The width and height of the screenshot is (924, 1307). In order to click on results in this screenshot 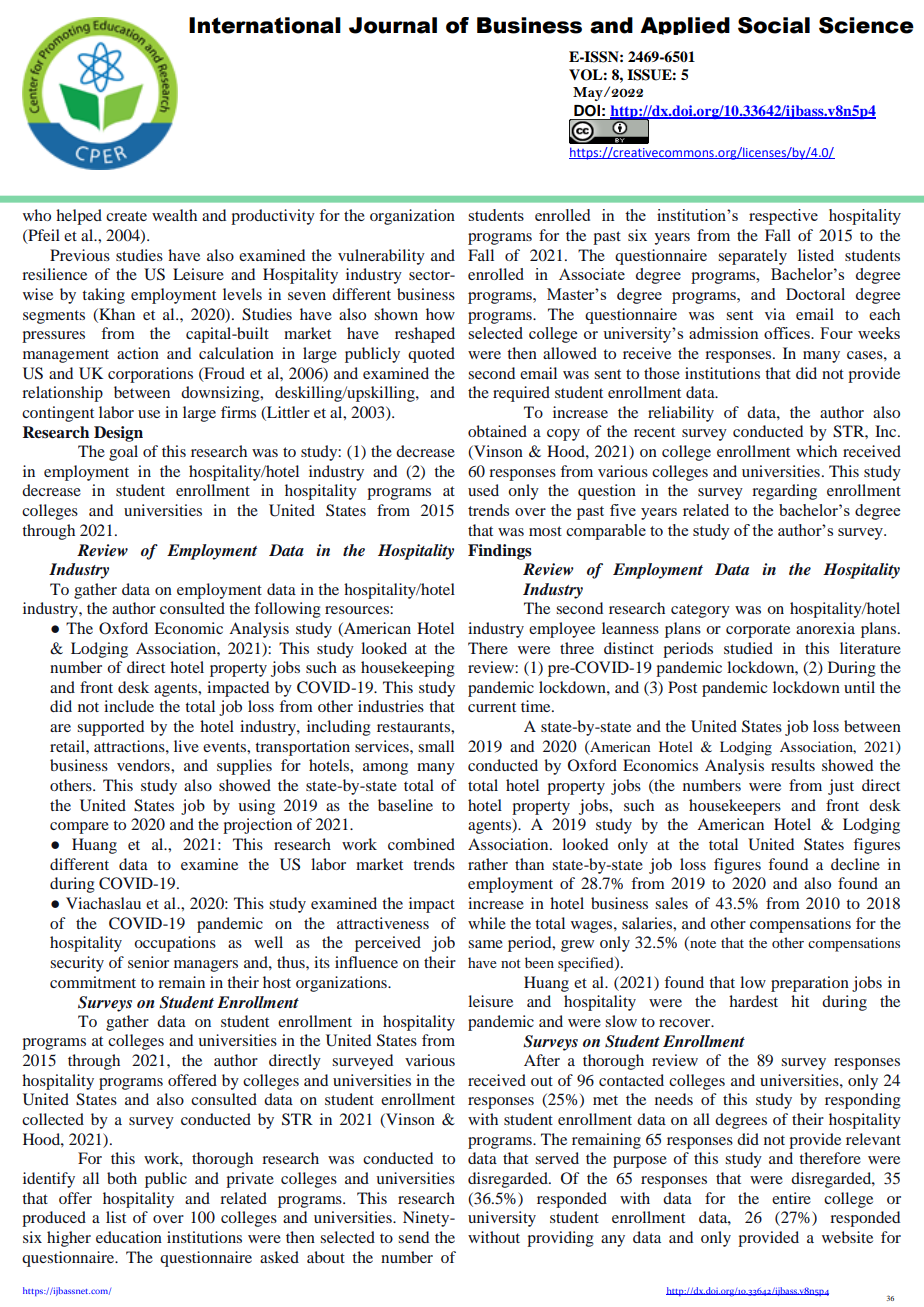, I will do `click(793, 765)`.
